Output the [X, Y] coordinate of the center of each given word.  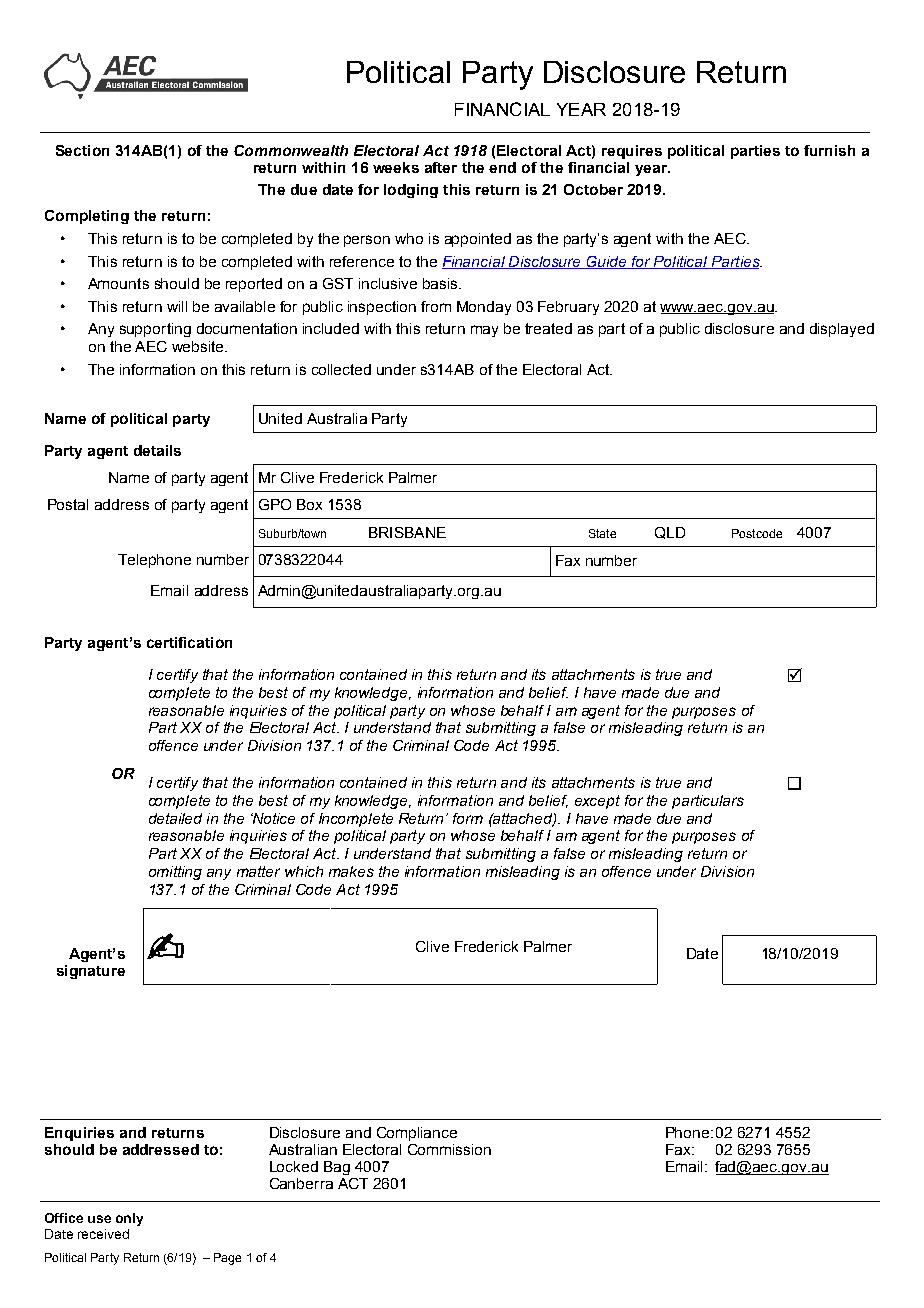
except [597, 802]
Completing [87, 217]
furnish [829, 150]
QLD [670, 533]
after [441, 167]
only [129, 1219]
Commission [449, 1149]
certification [189, 642]
